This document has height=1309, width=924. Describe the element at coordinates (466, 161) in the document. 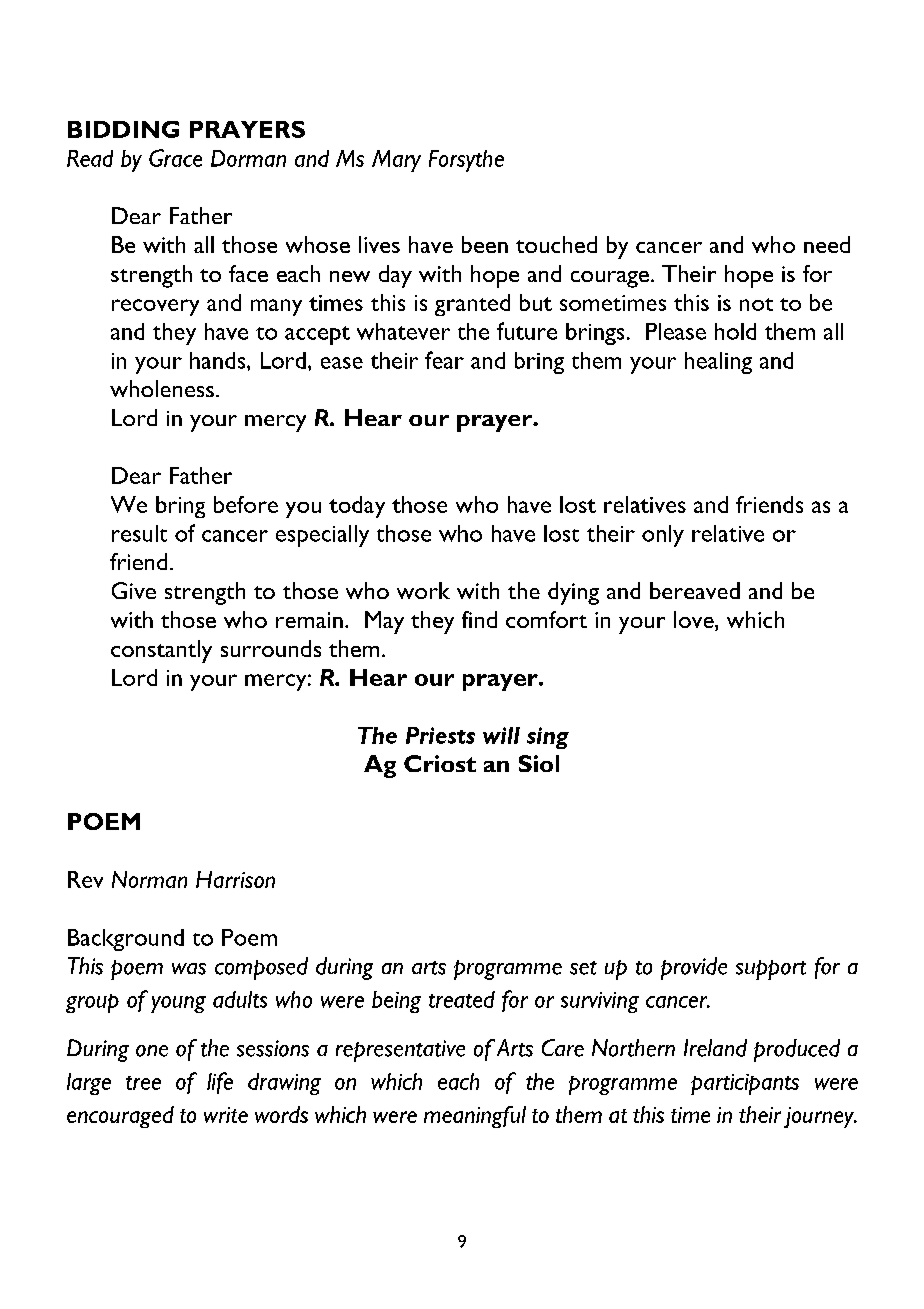

I see `Forsythe` at that location.
